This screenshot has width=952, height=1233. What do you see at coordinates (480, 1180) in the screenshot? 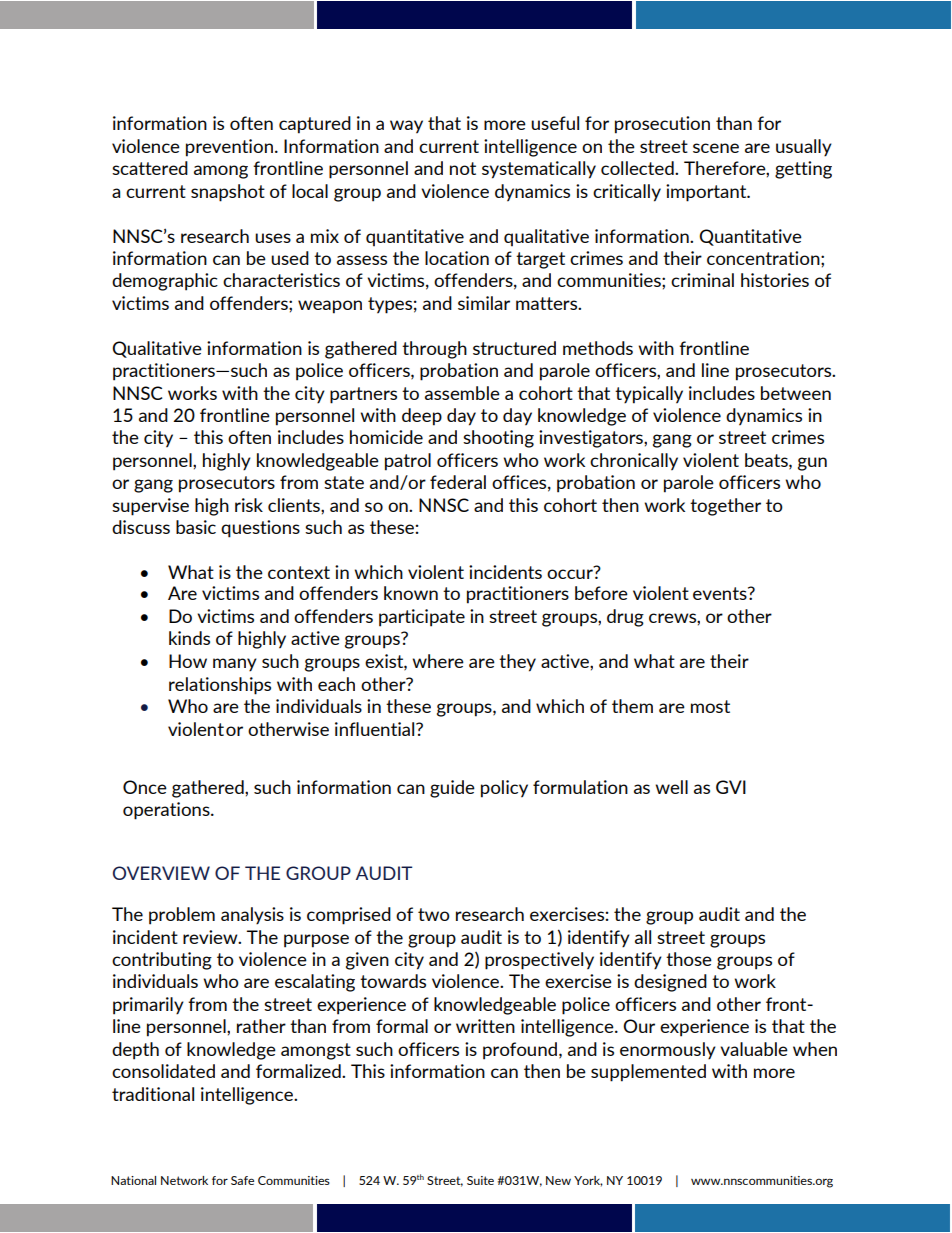
I see `Suite` at bounding box center [480, 1180].
